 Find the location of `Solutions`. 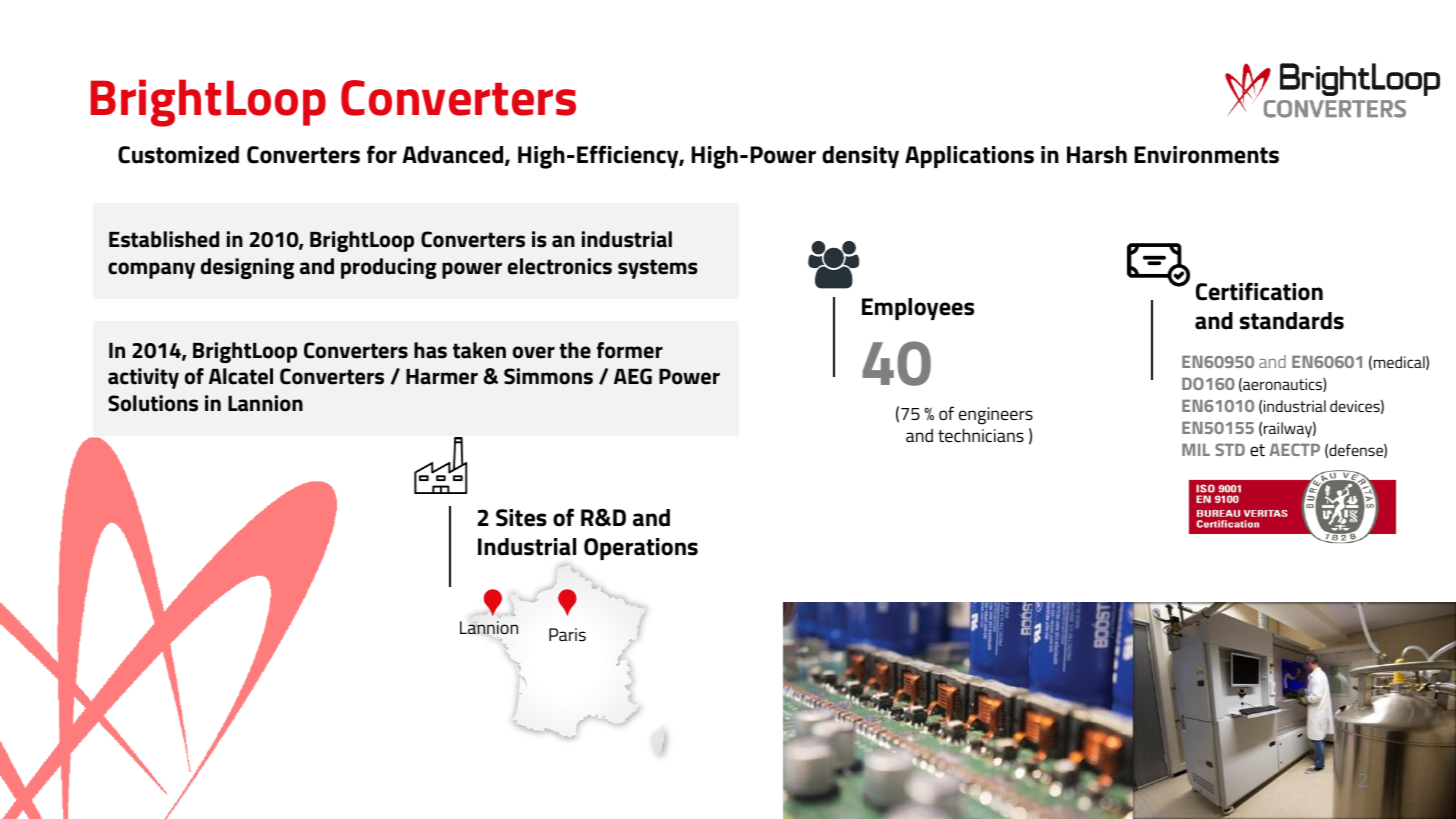

Solutions is located at coordinates (153, 403).
